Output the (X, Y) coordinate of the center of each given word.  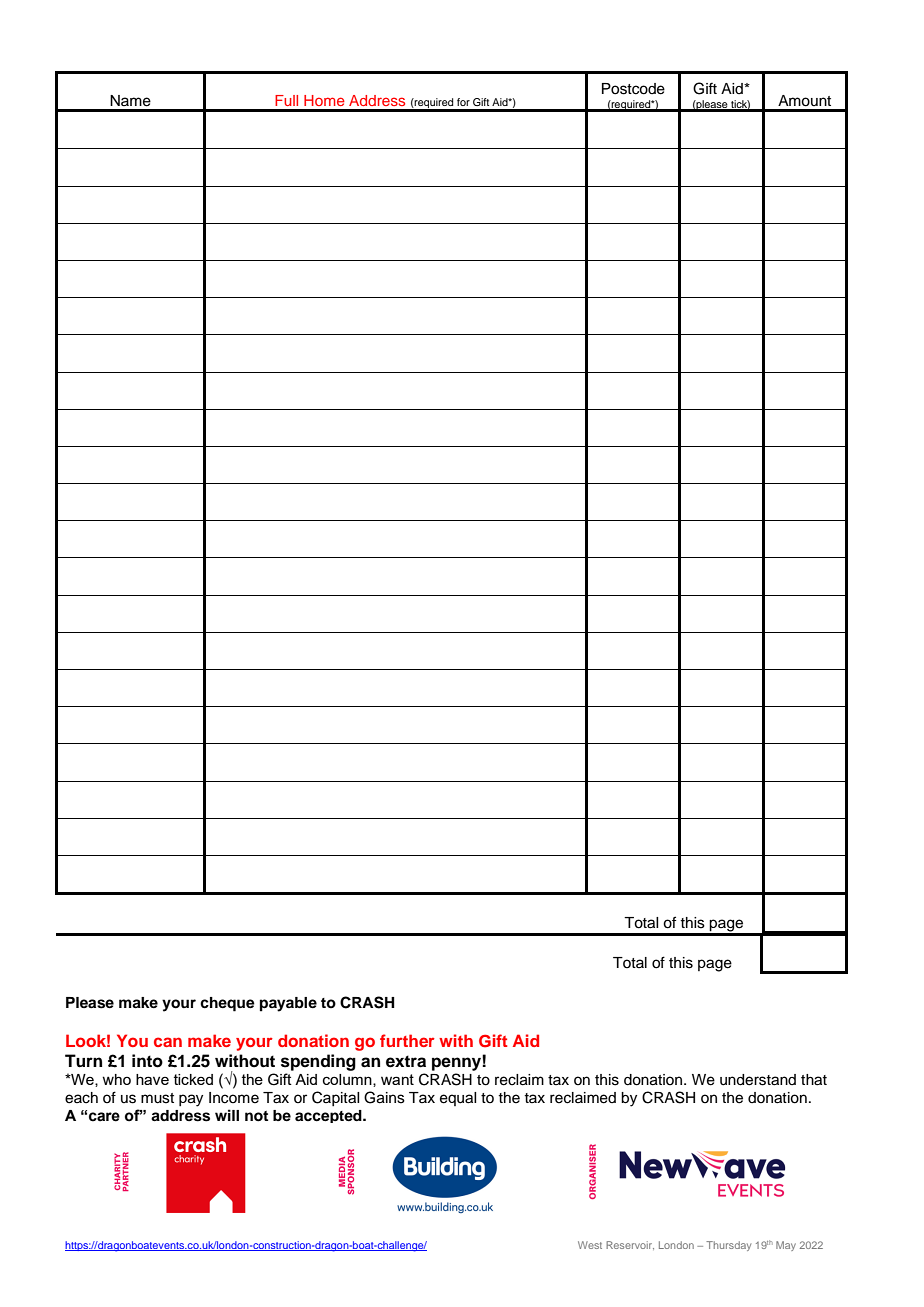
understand (758, 1080)
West (590, 1245)
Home (324, 100)
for (463, 102)
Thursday (728, 1246)
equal (458, 1099)
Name (130, 101)
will (227, 1115)
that (814, 1080)
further (407, 1040)
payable (288, 1004)
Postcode (633, 89)
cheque (227, 1004)
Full (286, 100)
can (168, 1042)
